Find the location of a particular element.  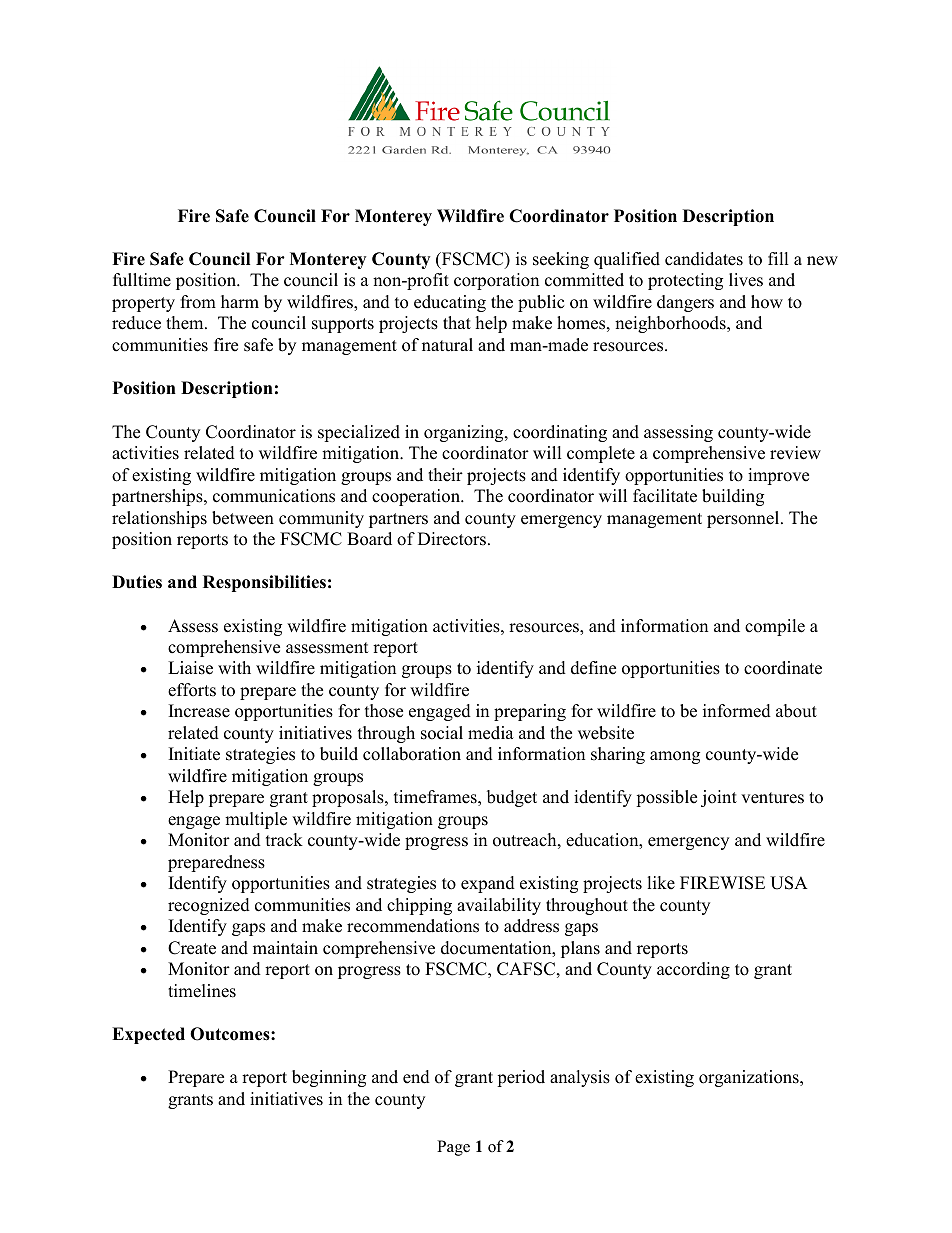

organizing is located at coordinates (465, 433).
